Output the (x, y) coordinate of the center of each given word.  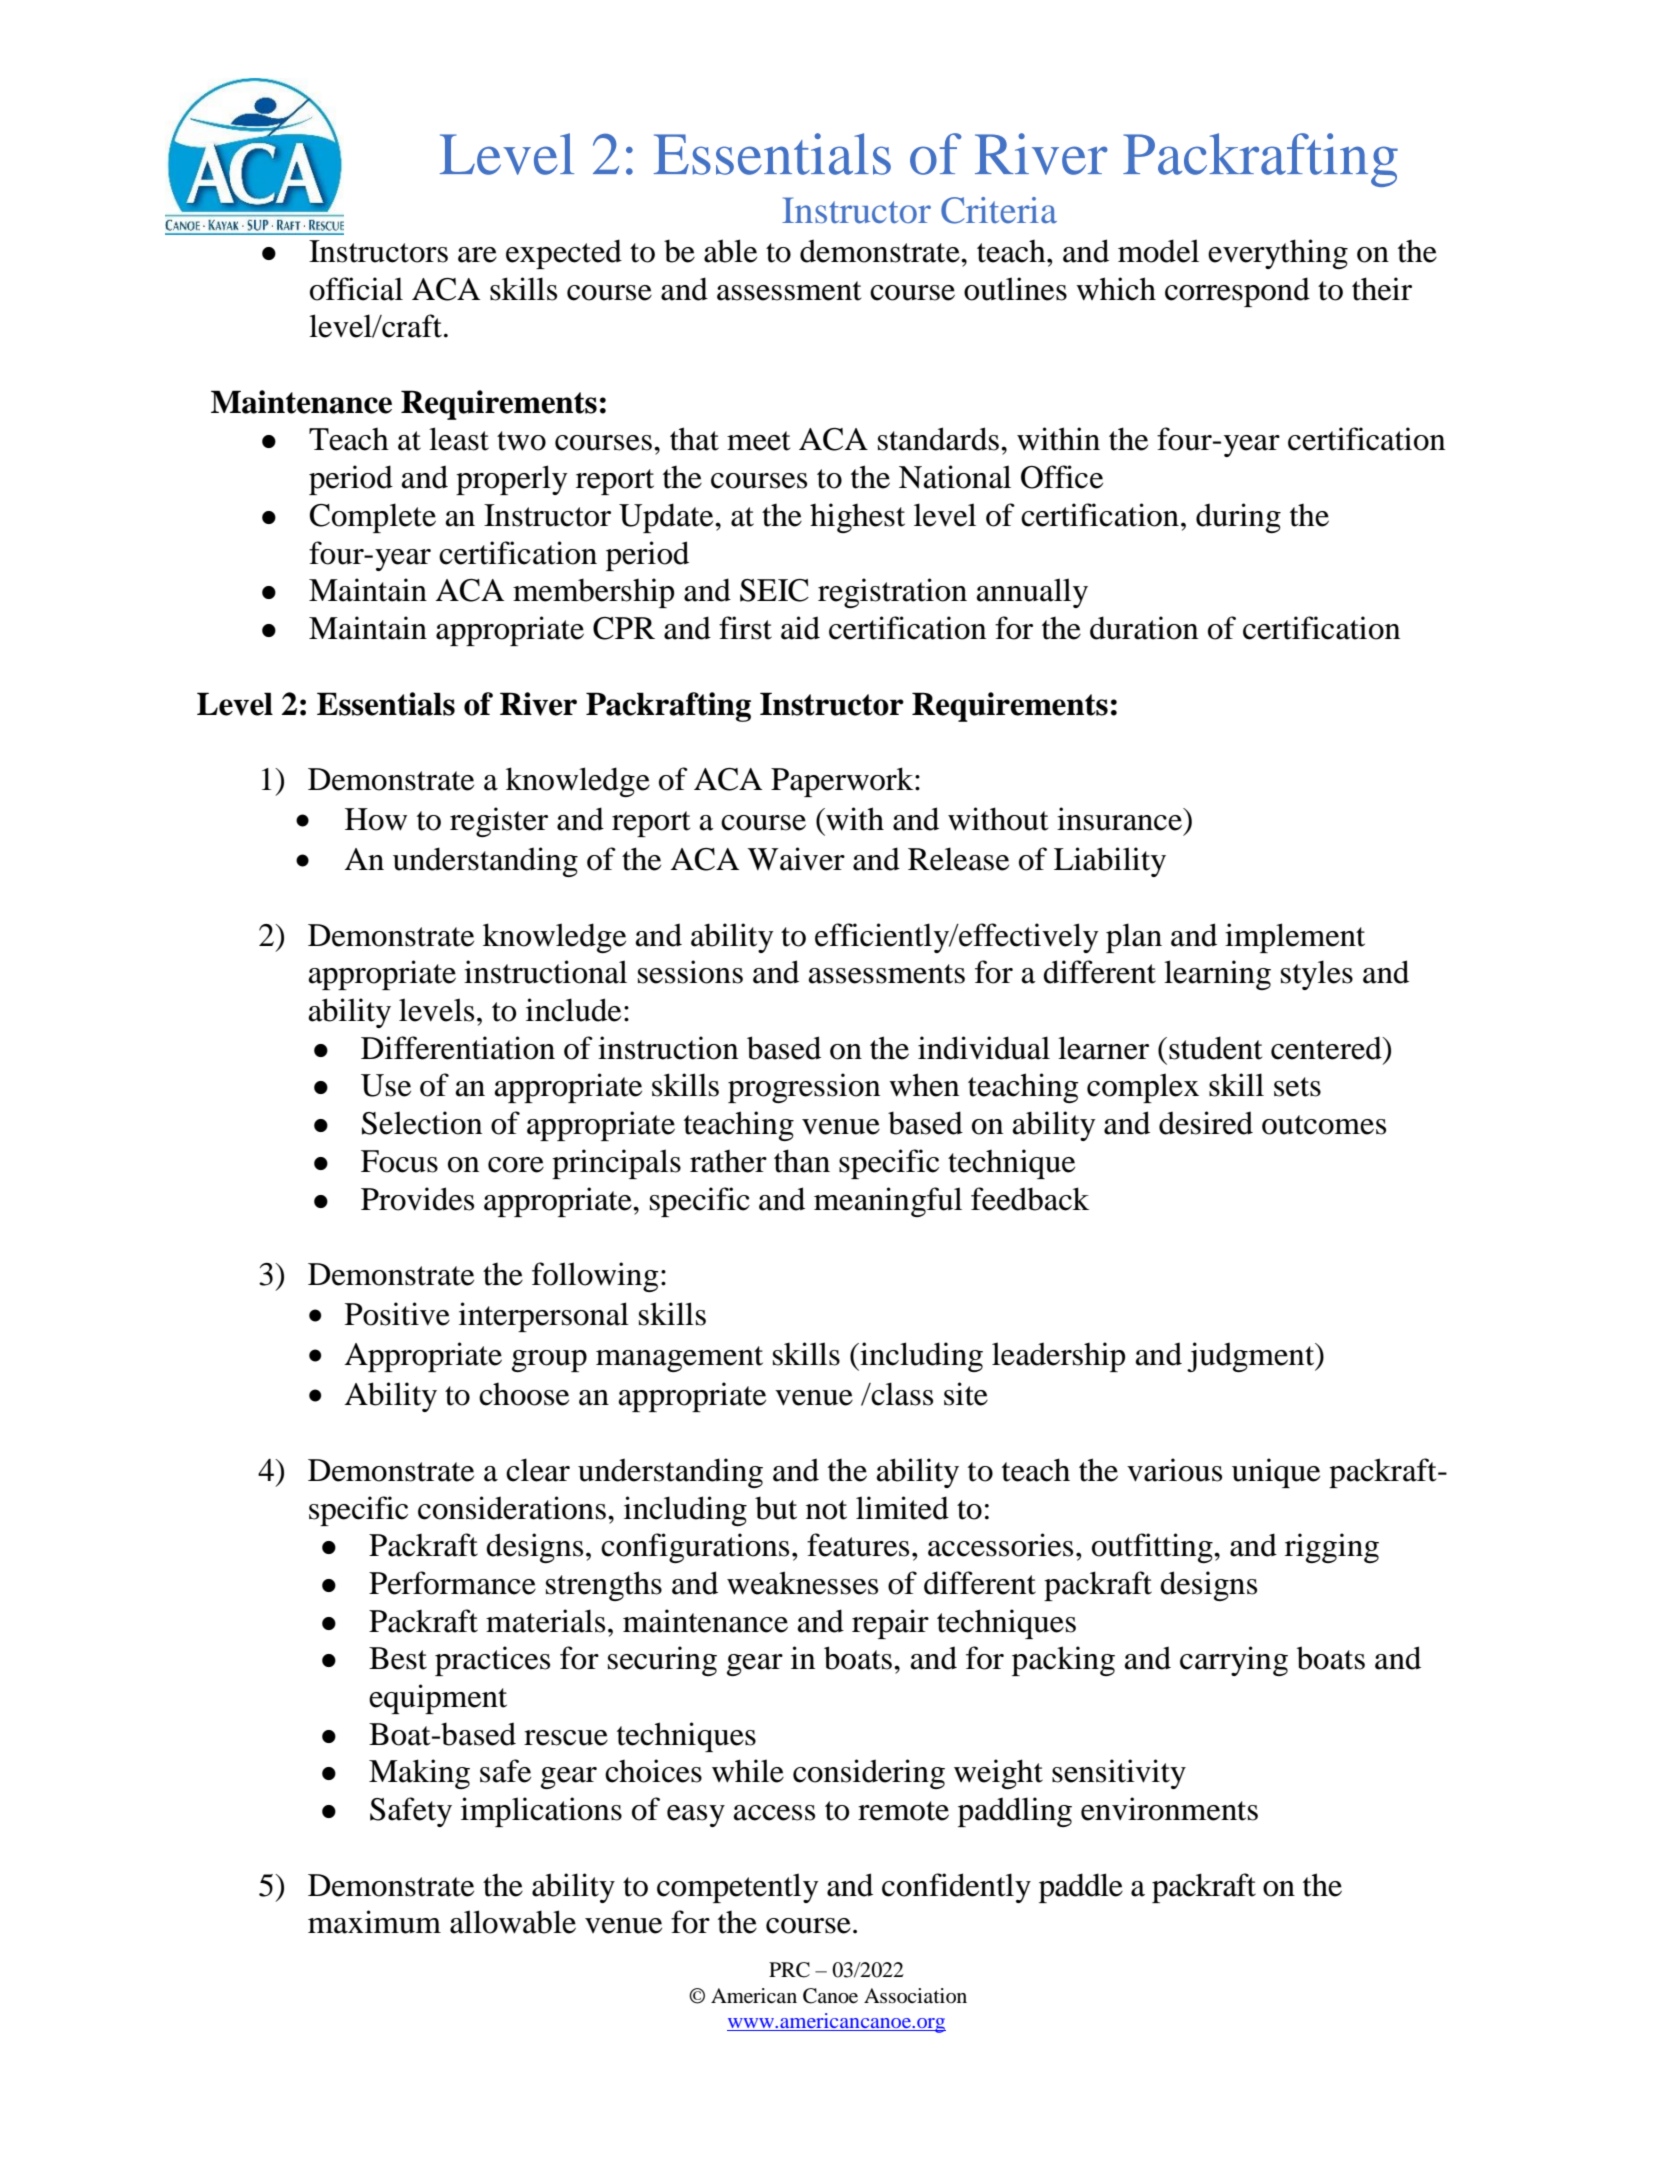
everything (1278, 254)
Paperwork (843, 782)
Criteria (999, 210)
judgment (1252, 1357)
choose (524, 1394)
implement (1295, 938)
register (499, 822)
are (477, 255)
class (901, 1394)
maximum (374, 1922)
